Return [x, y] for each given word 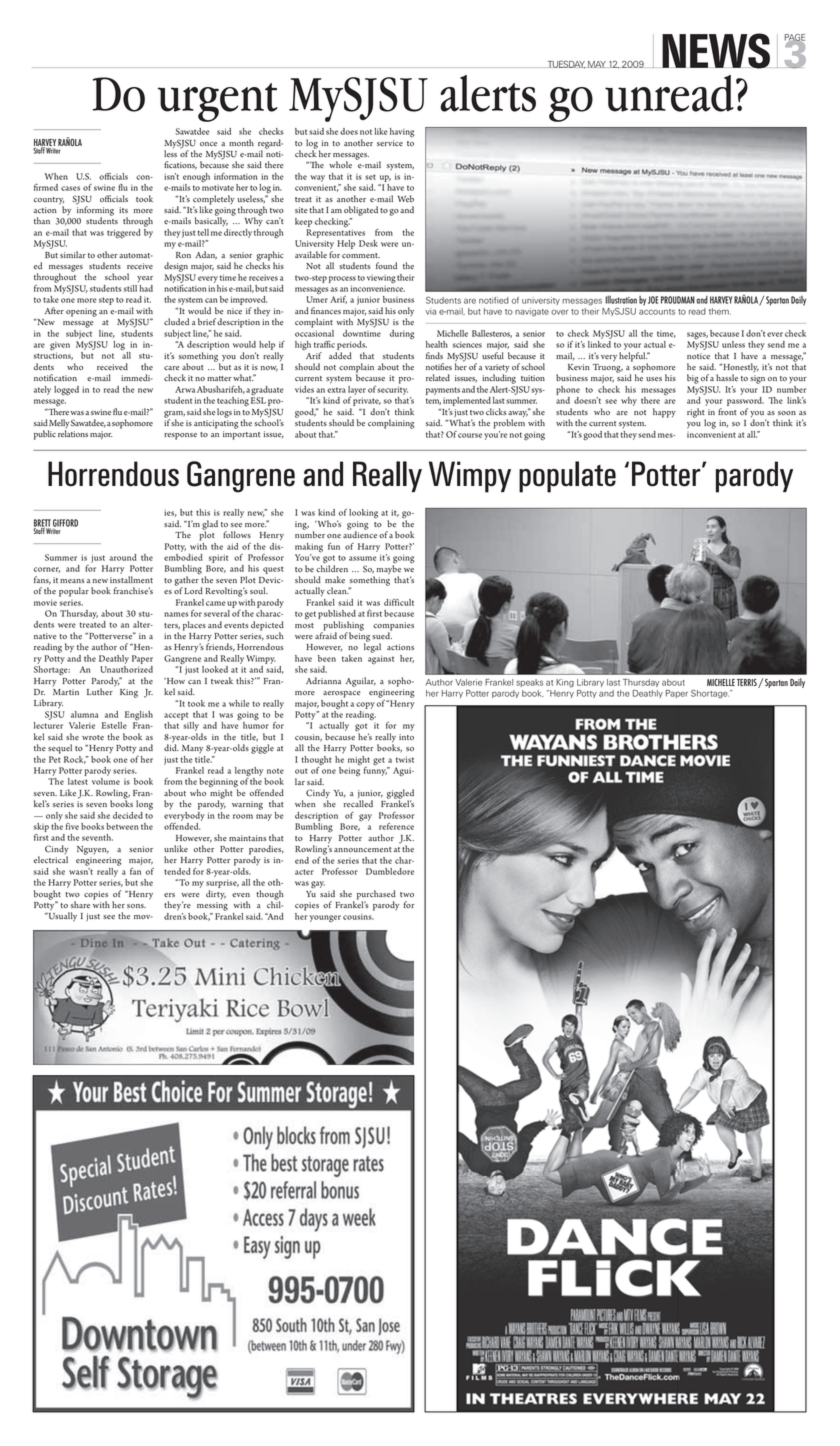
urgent [218, 102]
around [123, 557]
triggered [124, 234]
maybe [389, 571]
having [402, 132]
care [172, 368]
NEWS [716, 51]
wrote [93, 737]
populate [567, 477]
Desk [368, 243]
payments [443, 391]
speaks [529, 683]
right [696, 414]
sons [136, 906]
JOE [653, 300]
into [406, 737]
